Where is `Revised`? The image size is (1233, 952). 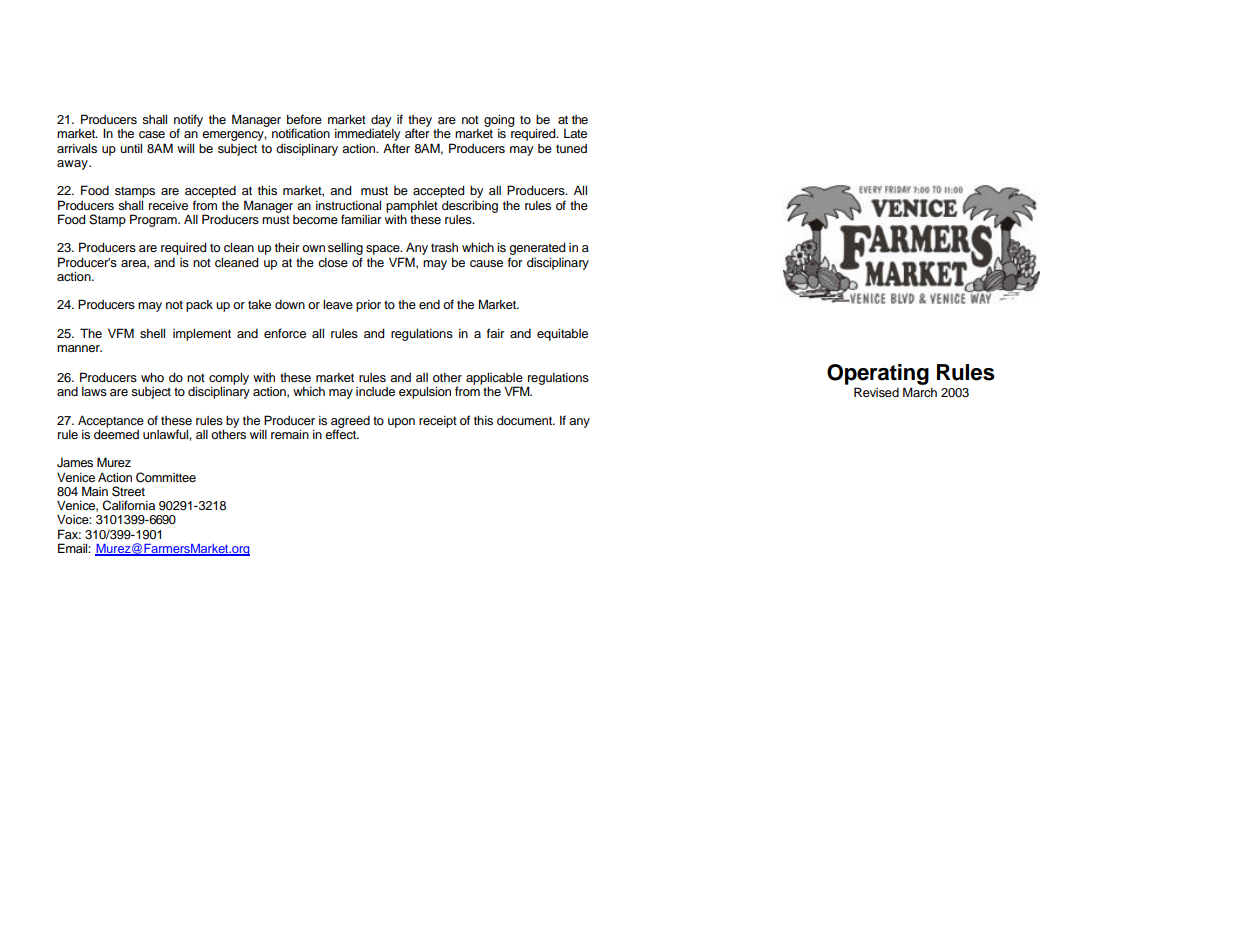
Revised is located at coordinates (876, 392).
